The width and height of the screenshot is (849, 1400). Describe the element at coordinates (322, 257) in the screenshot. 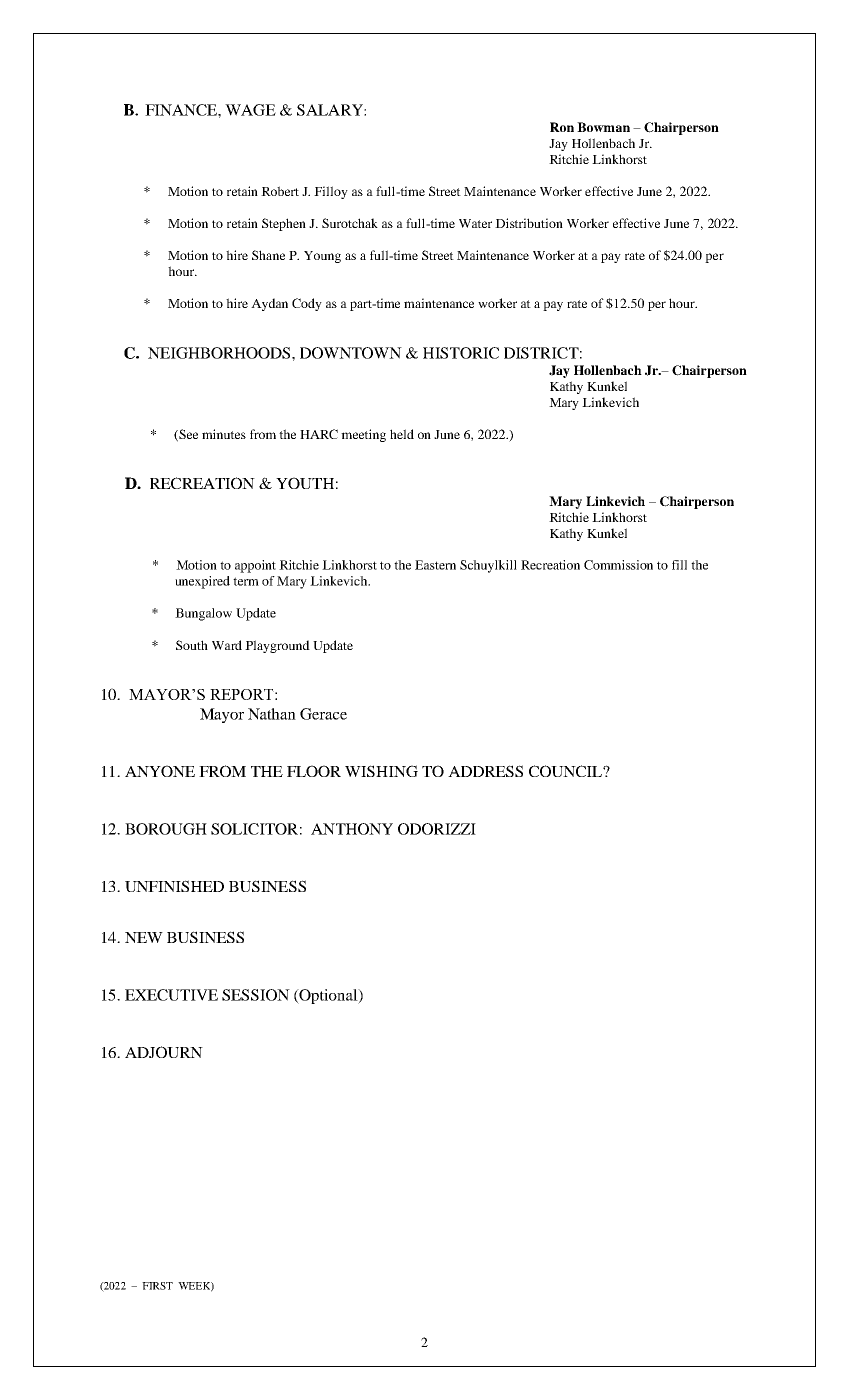

I see `Young` at that location.
